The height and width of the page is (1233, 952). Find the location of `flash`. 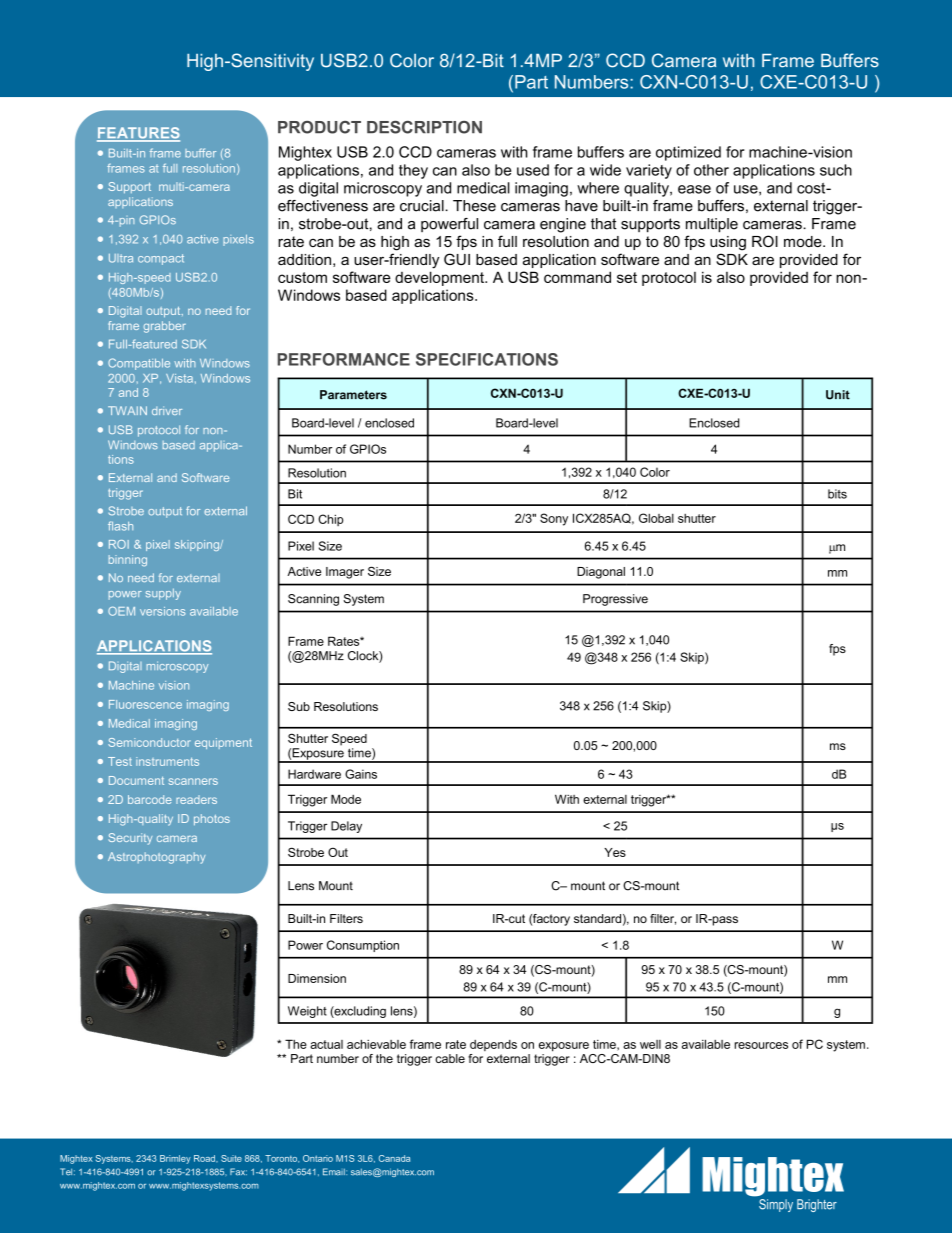

flash is located at coordinates (120, 526).
